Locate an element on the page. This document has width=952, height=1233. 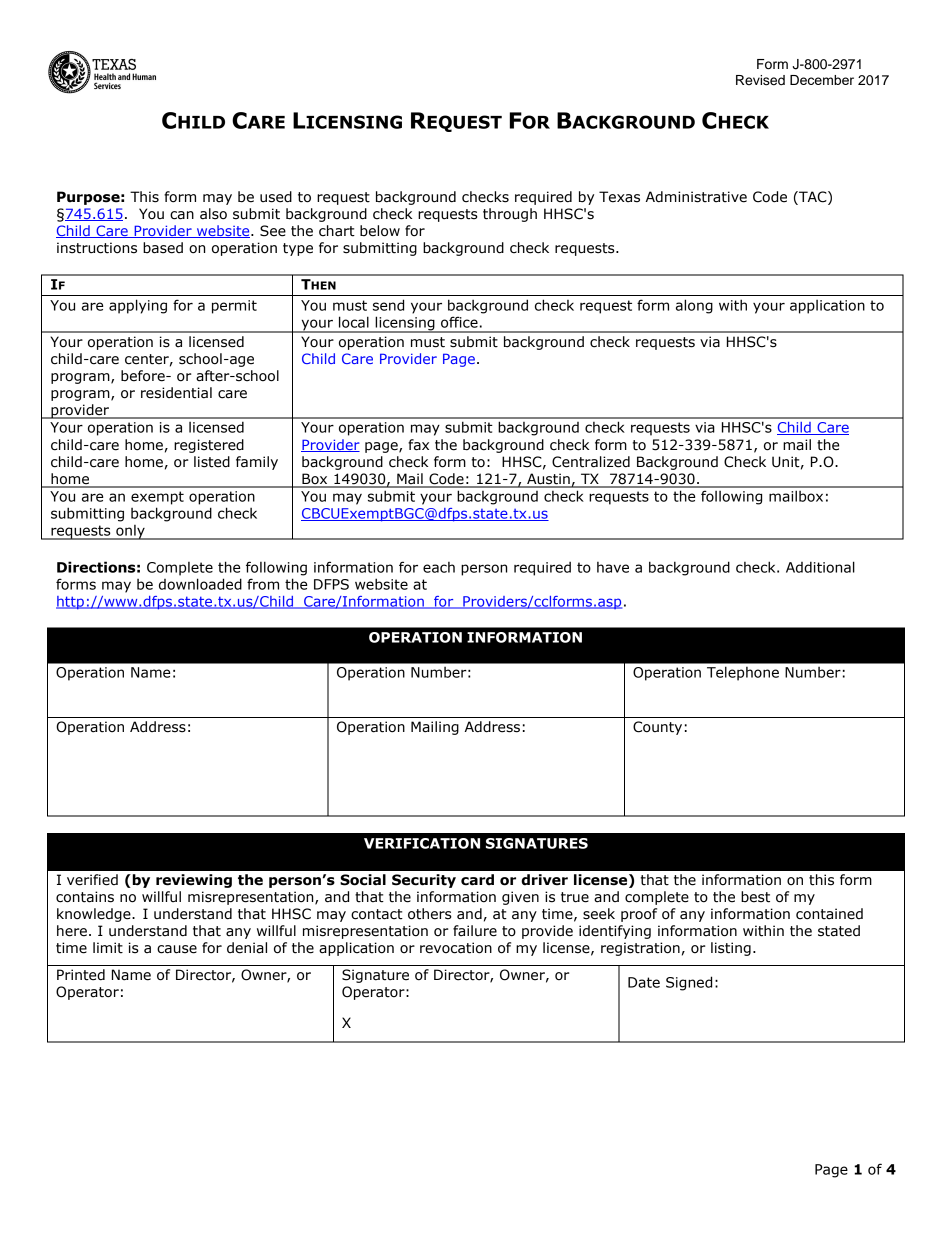
along is located at coordinates (694, 306).
